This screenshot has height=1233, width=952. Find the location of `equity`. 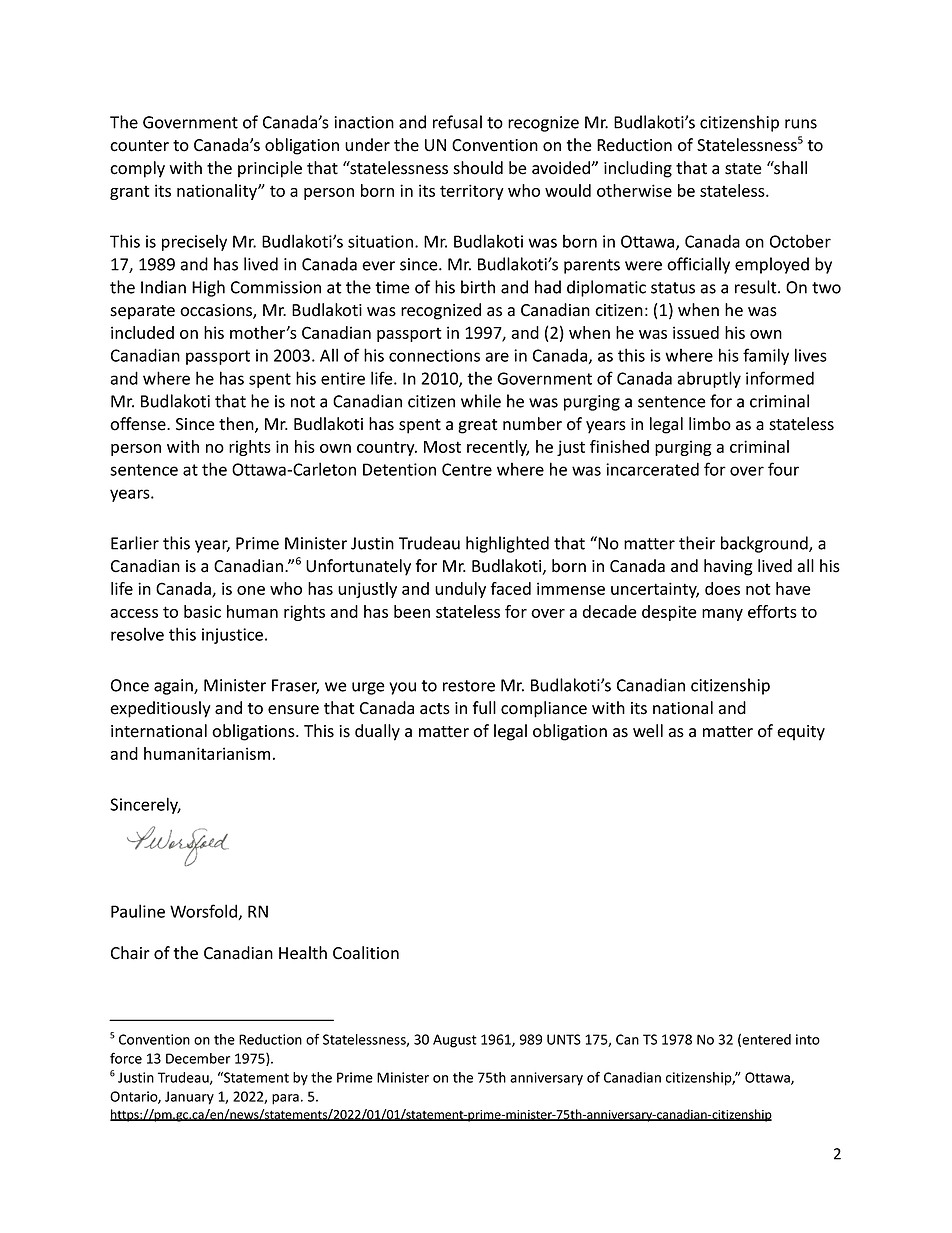

equity is located at coordinates (801, 733).
